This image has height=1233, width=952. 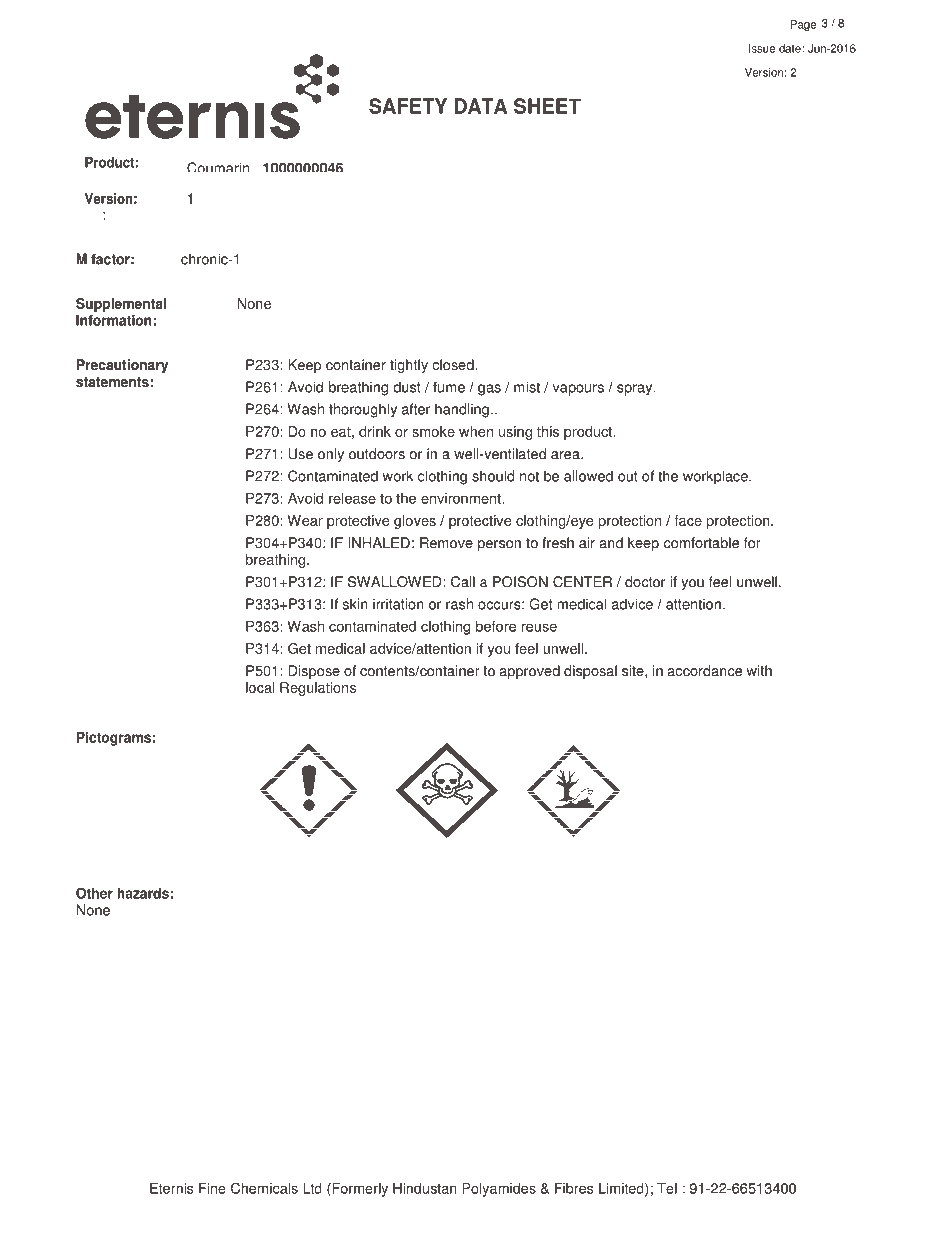 What do you see at coordinates (212, 1188) in the image?
I see `Fine` at bounding box center [212, 1188].
